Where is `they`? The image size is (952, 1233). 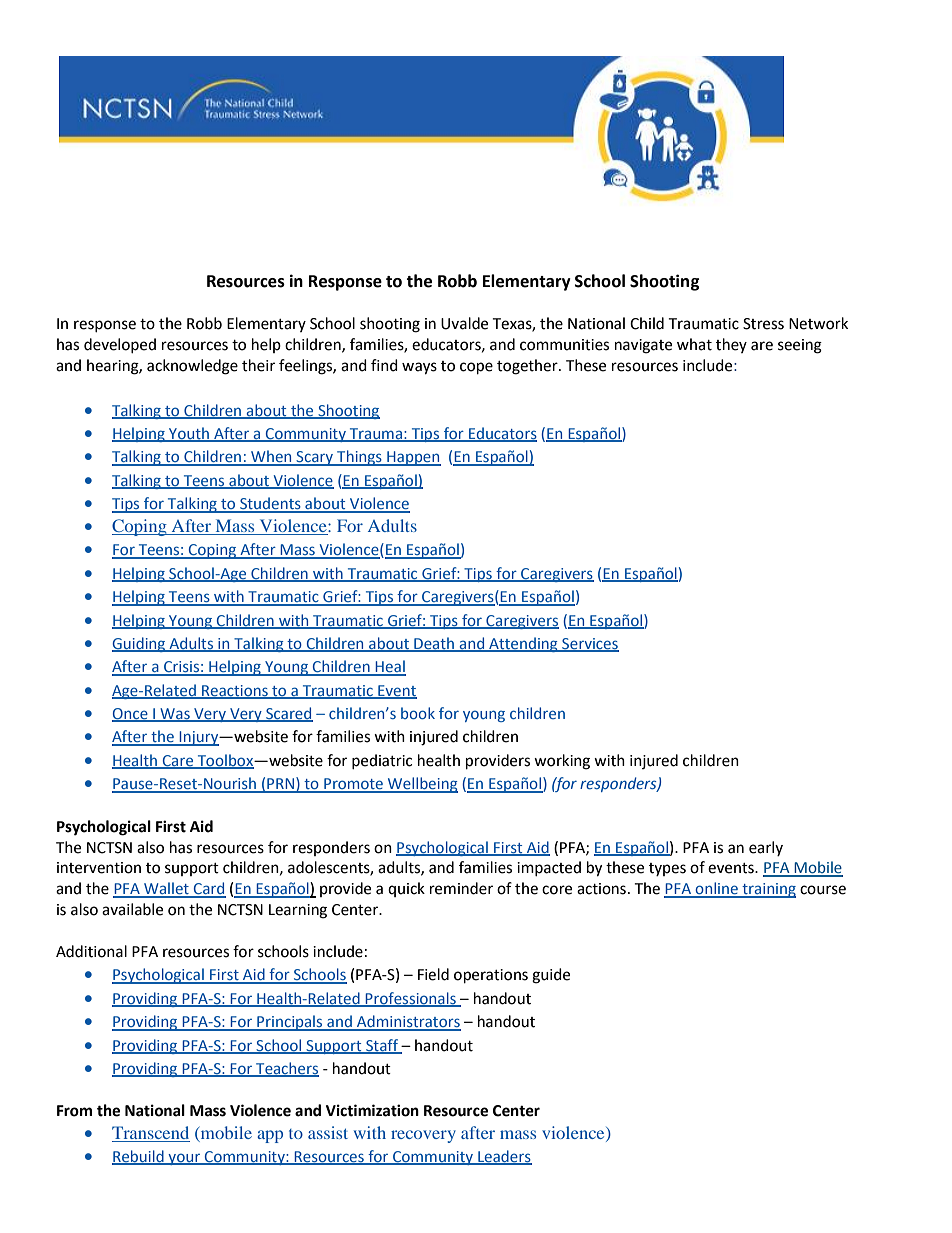
they is located at coordinates (731, 345).
